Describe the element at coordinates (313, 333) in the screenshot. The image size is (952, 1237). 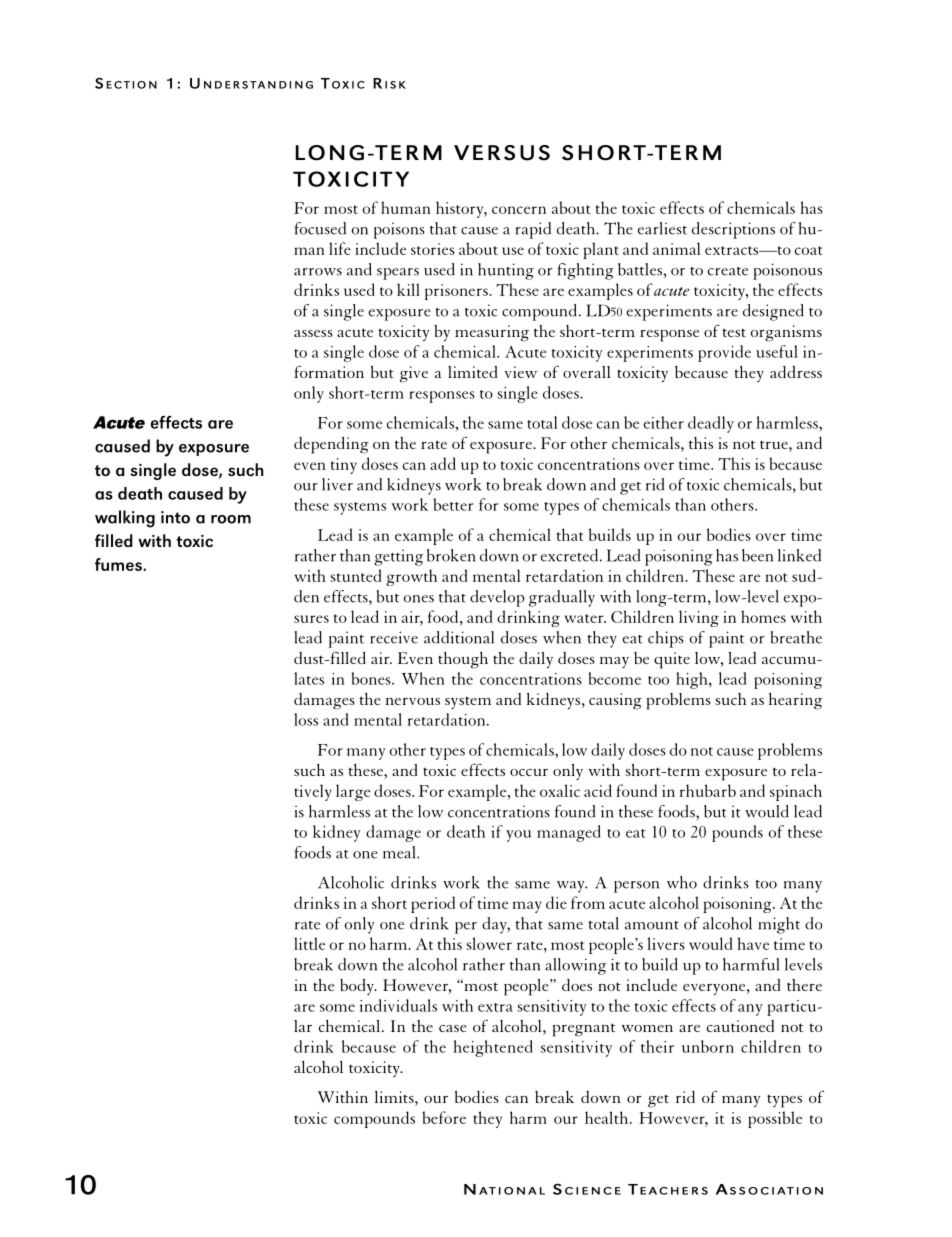
I see `assess` at that location.
